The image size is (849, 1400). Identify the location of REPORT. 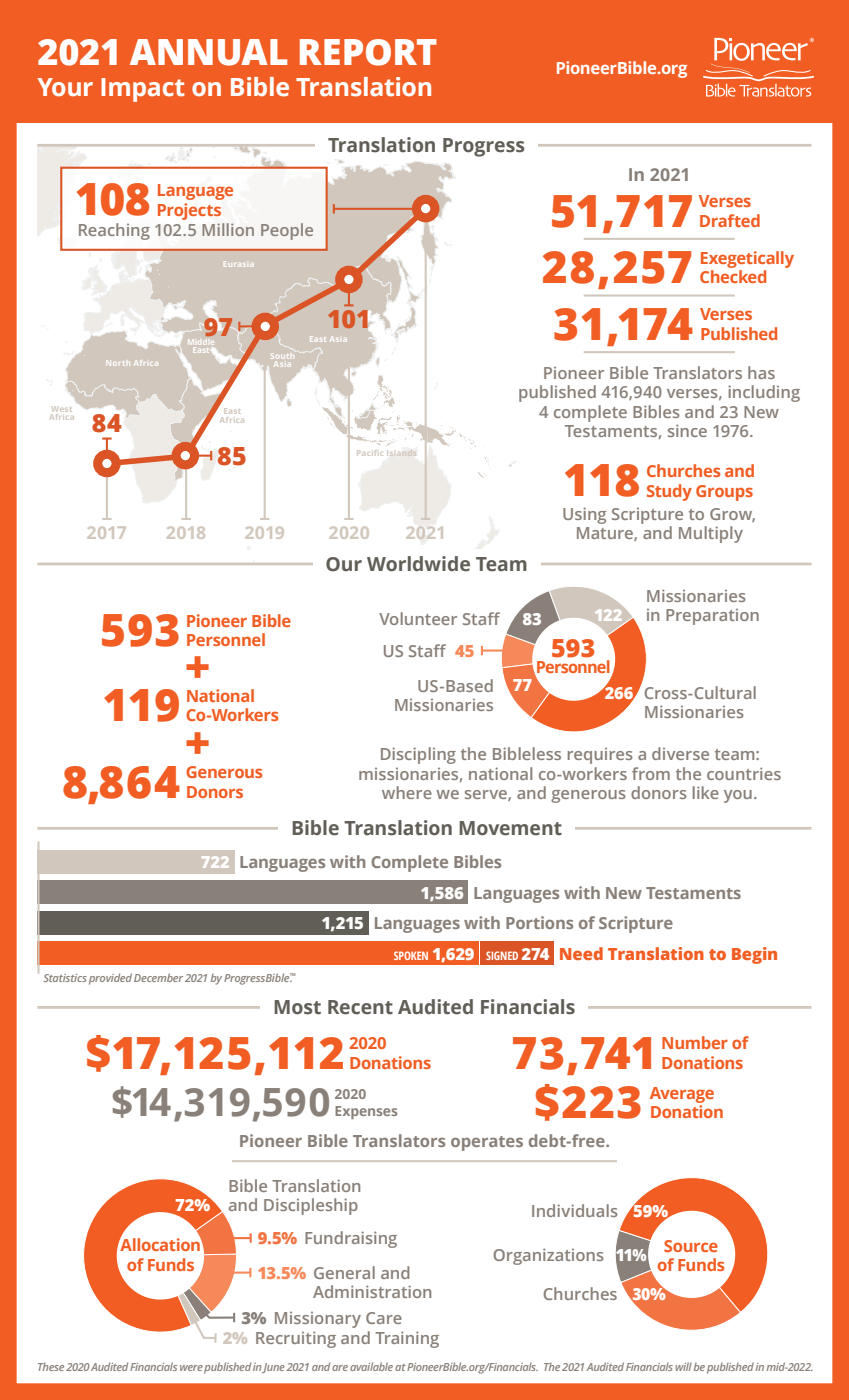
(368, 52).
